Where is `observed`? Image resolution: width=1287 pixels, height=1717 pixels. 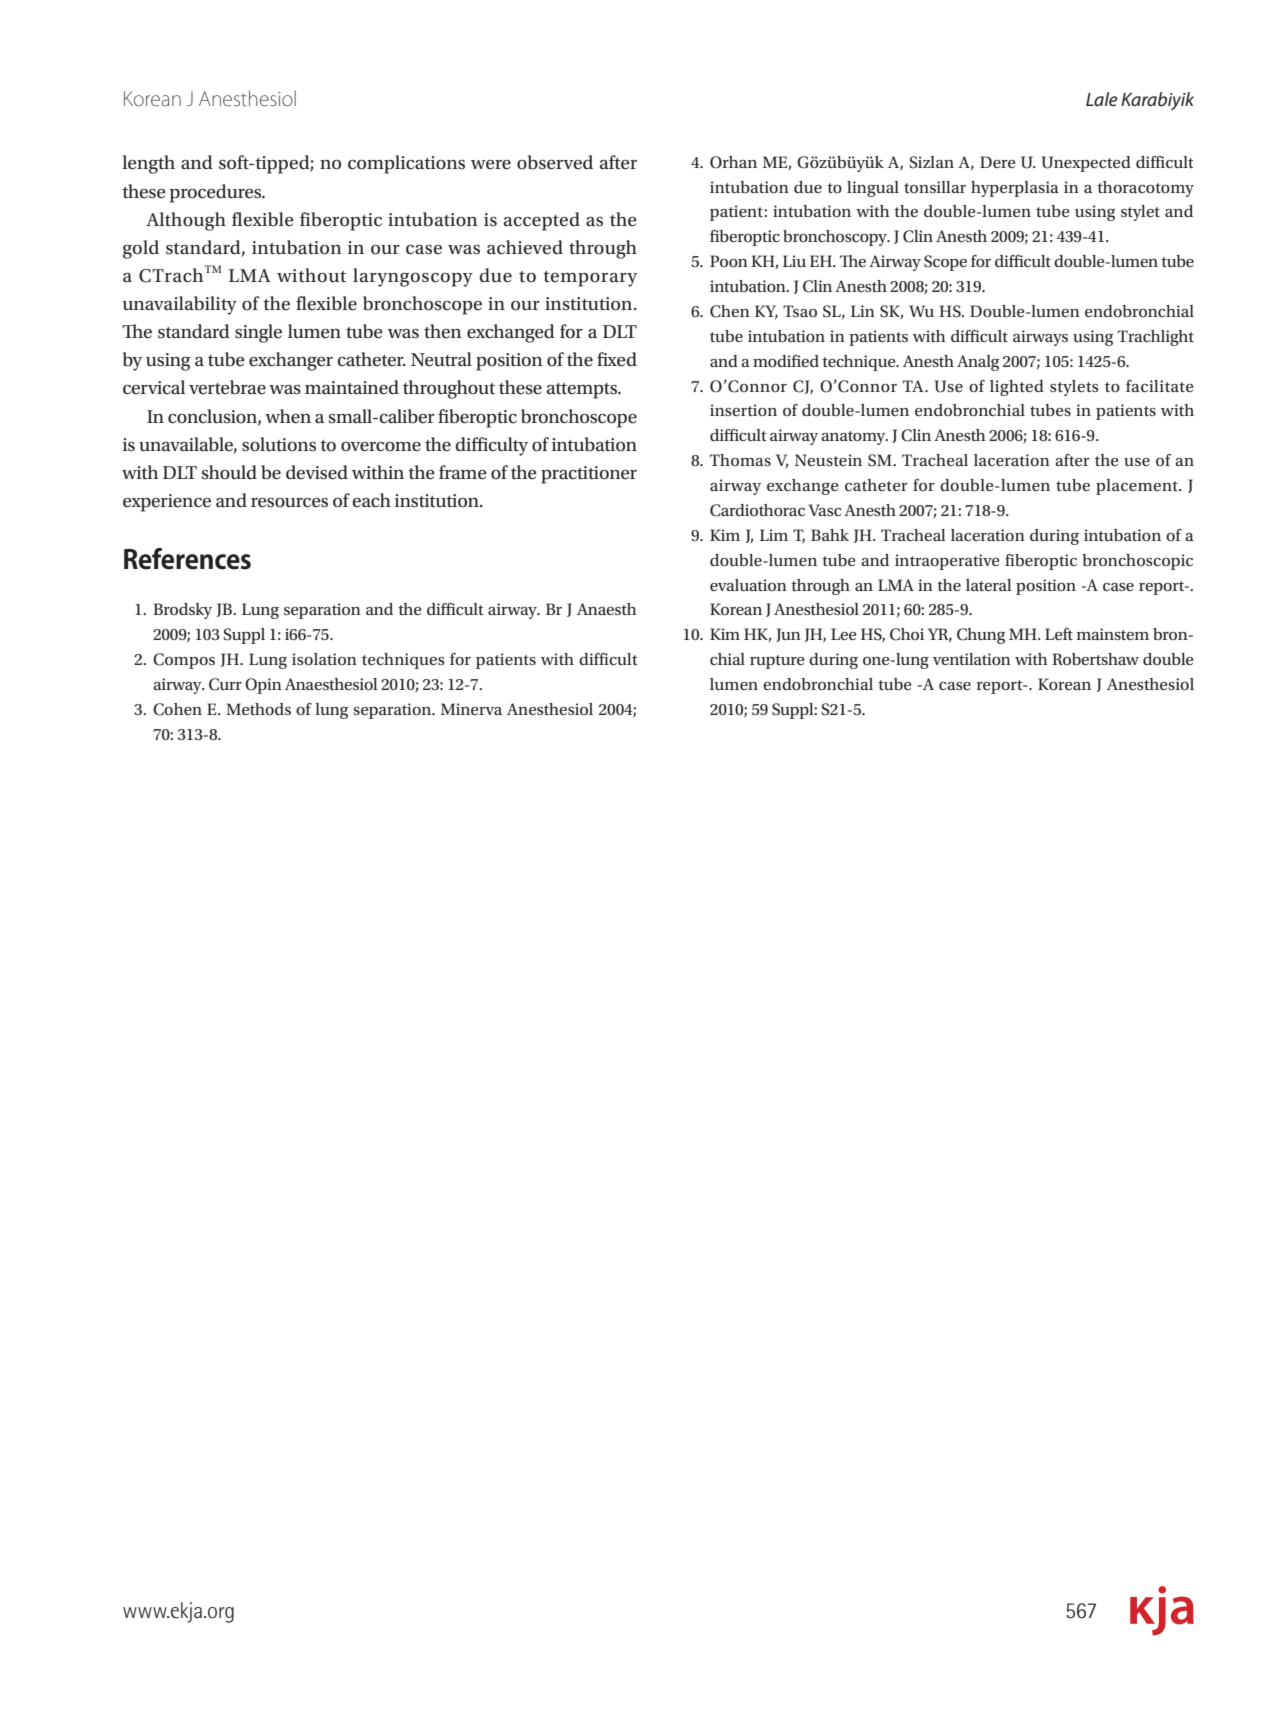
observed is located at coordinates (555, 162).
